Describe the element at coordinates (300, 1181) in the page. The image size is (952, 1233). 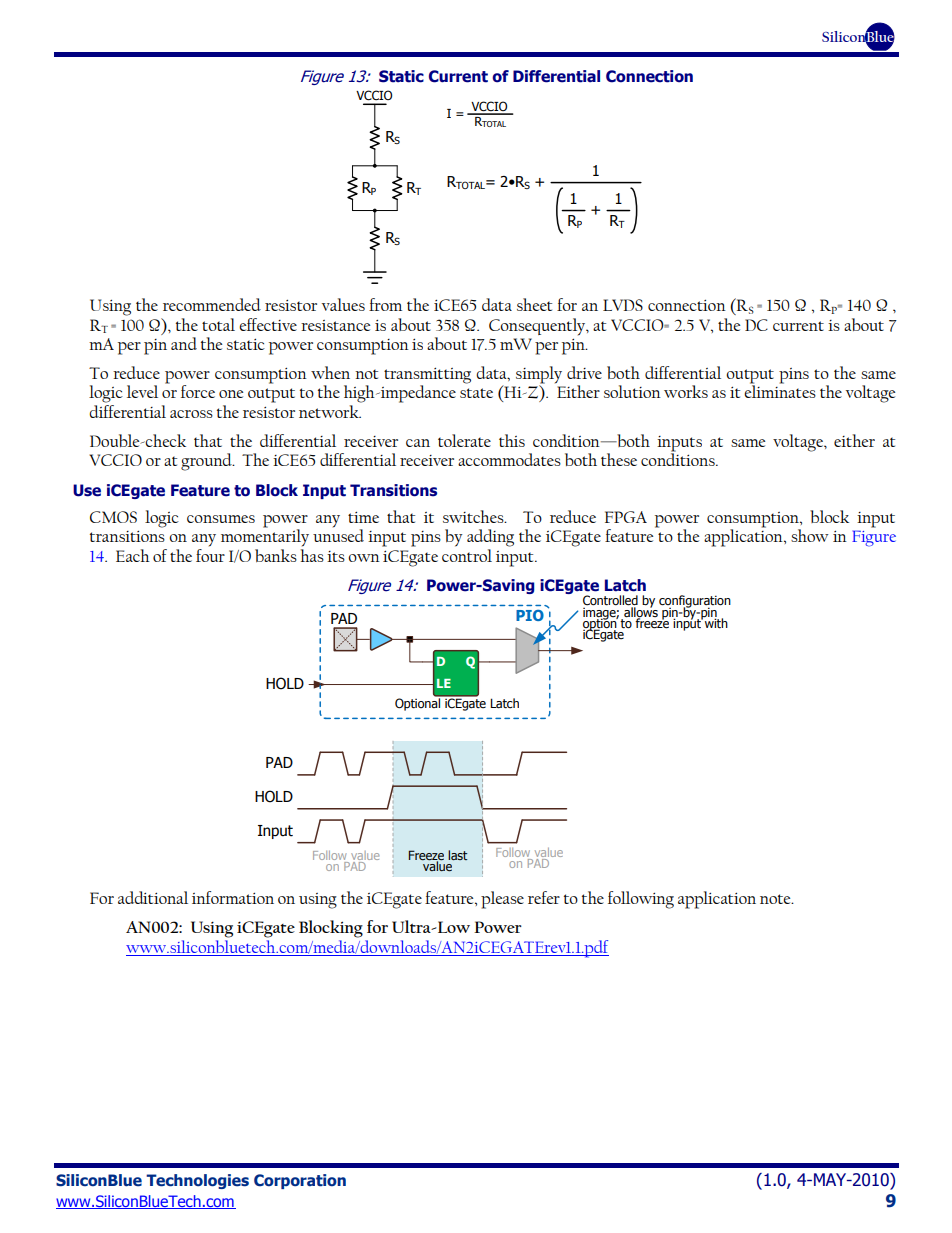
I see `Corporation` at that location.
